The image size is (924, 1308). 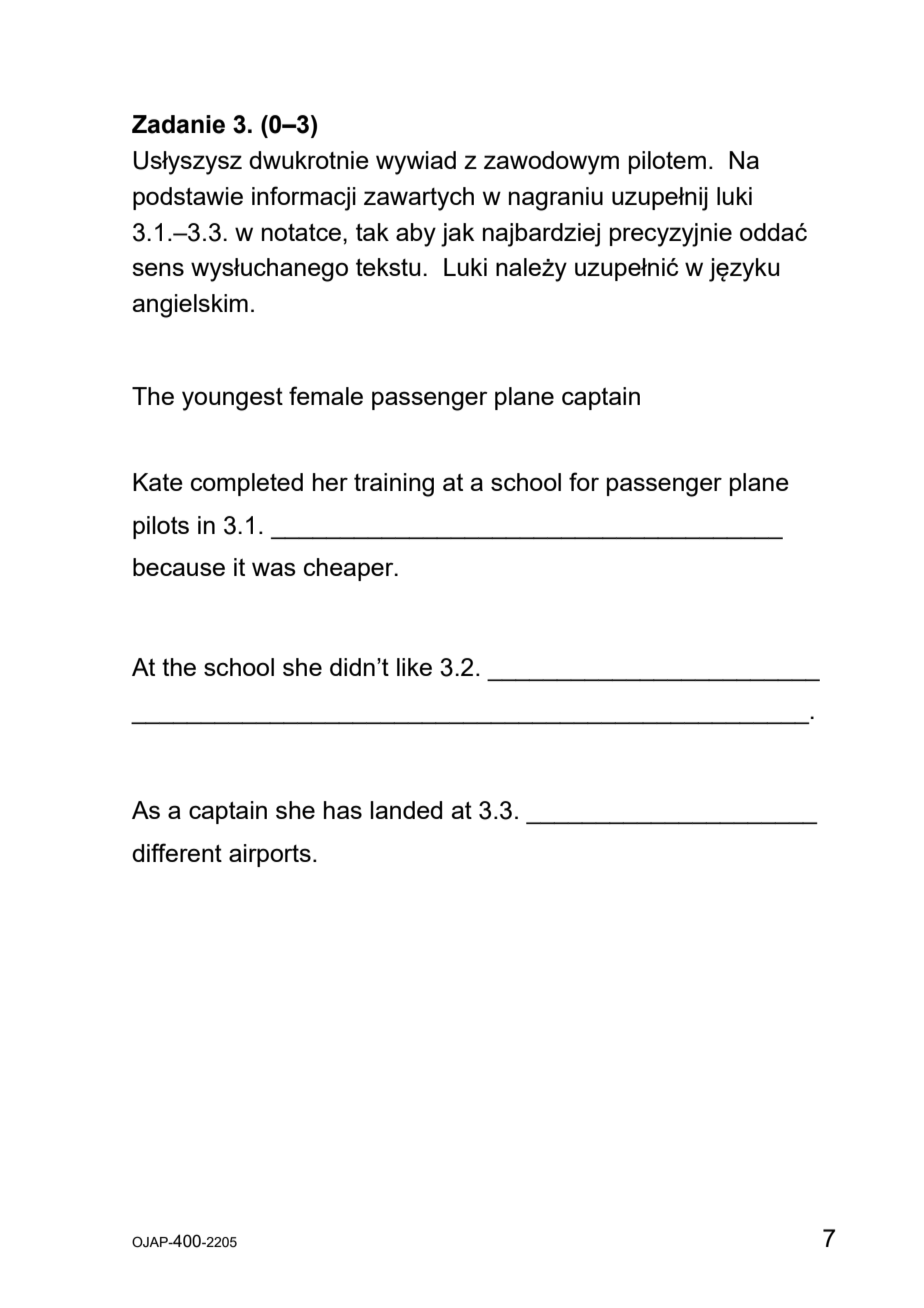 I want to click on aby, so click(x=416, y=235).
